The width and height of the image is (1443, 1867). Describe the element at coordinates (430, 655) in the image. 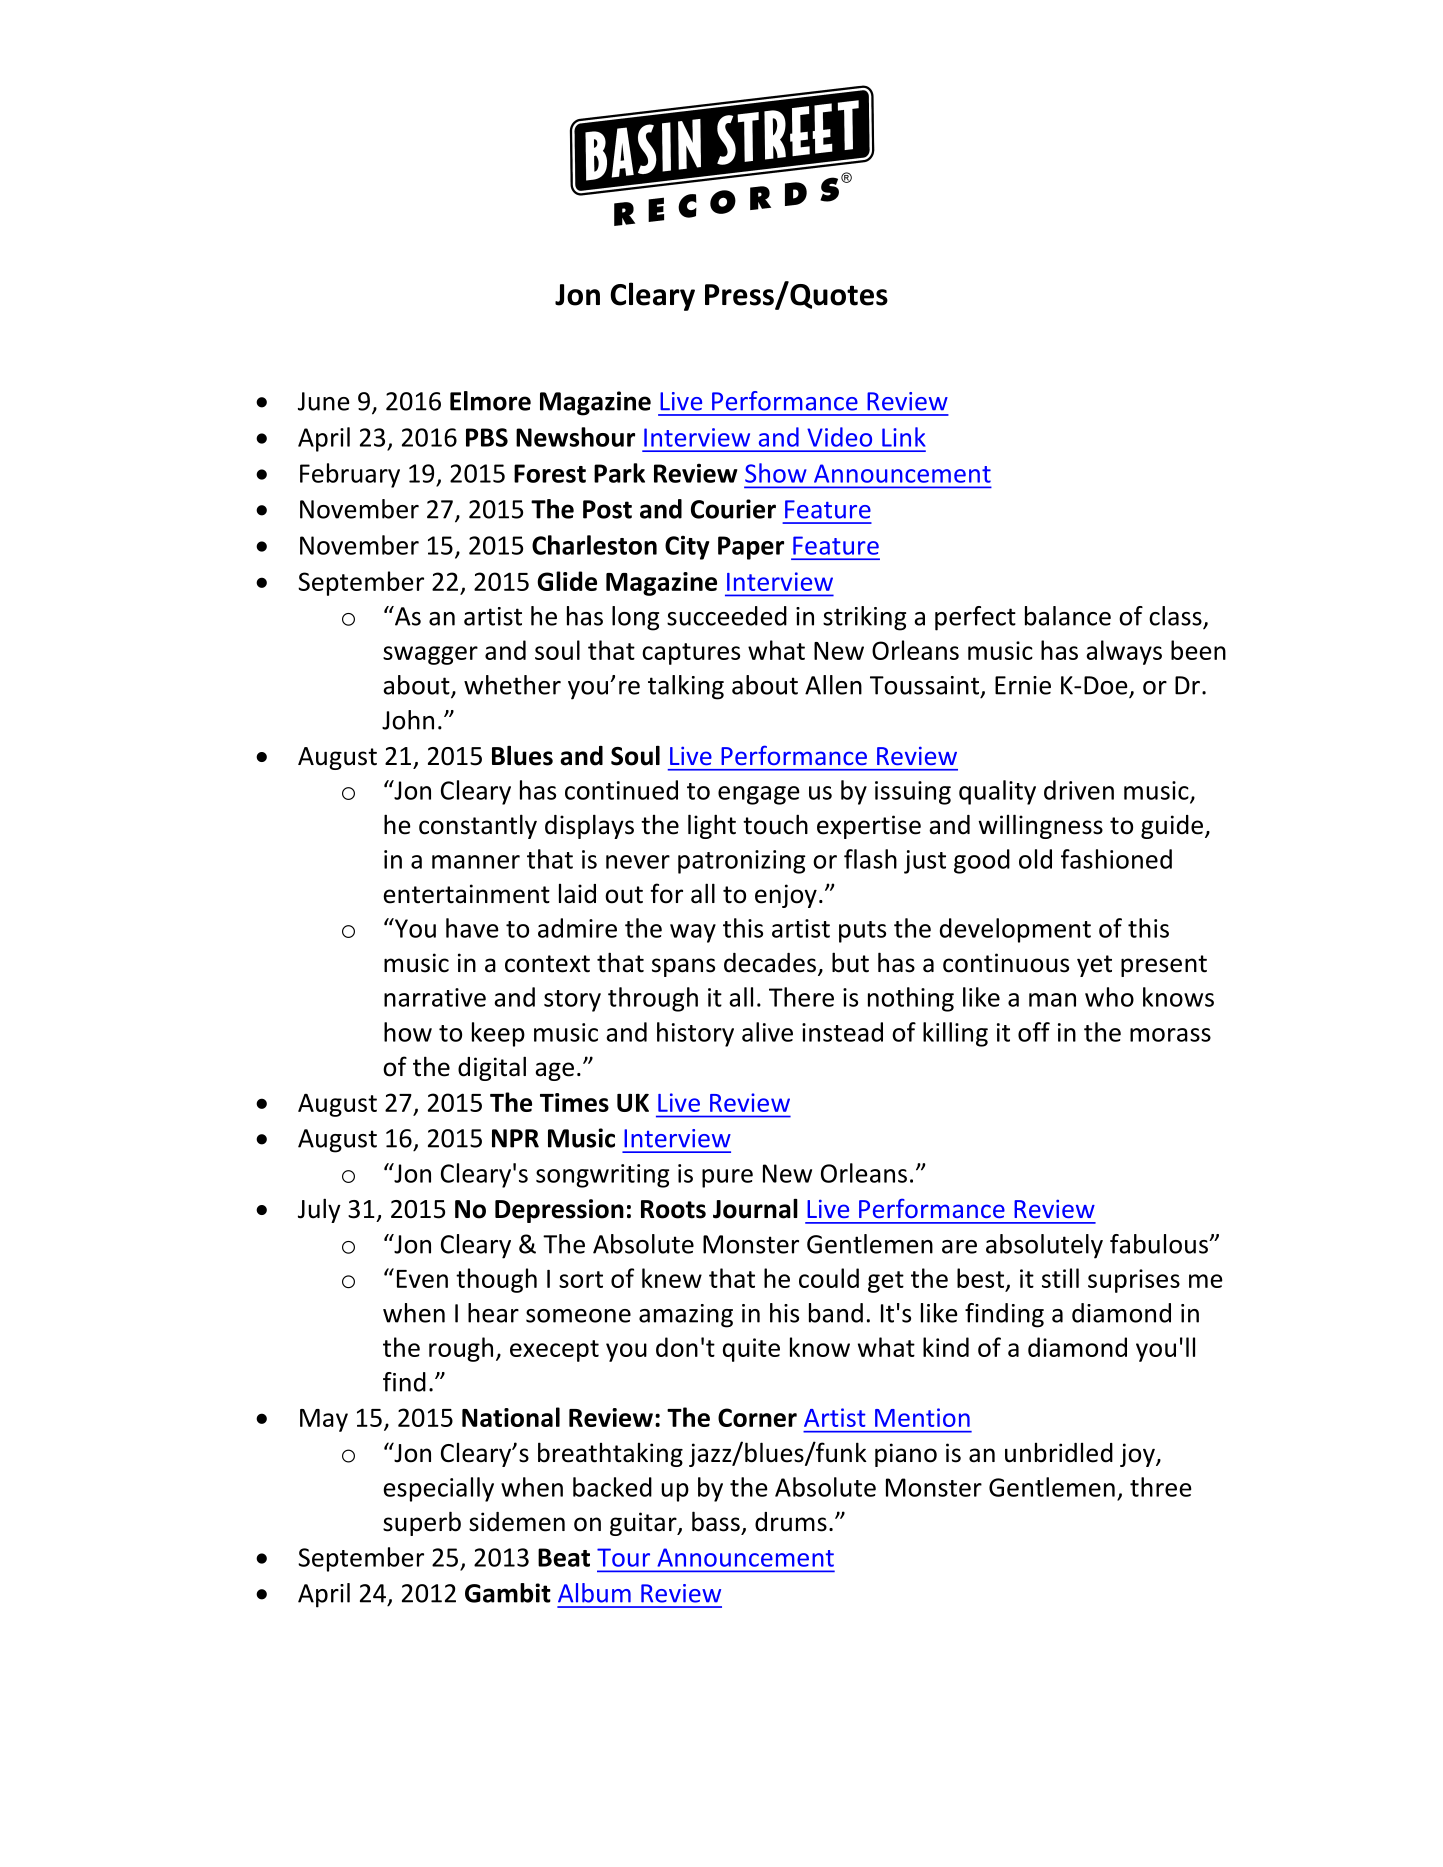

I see `swagger` at that location.
